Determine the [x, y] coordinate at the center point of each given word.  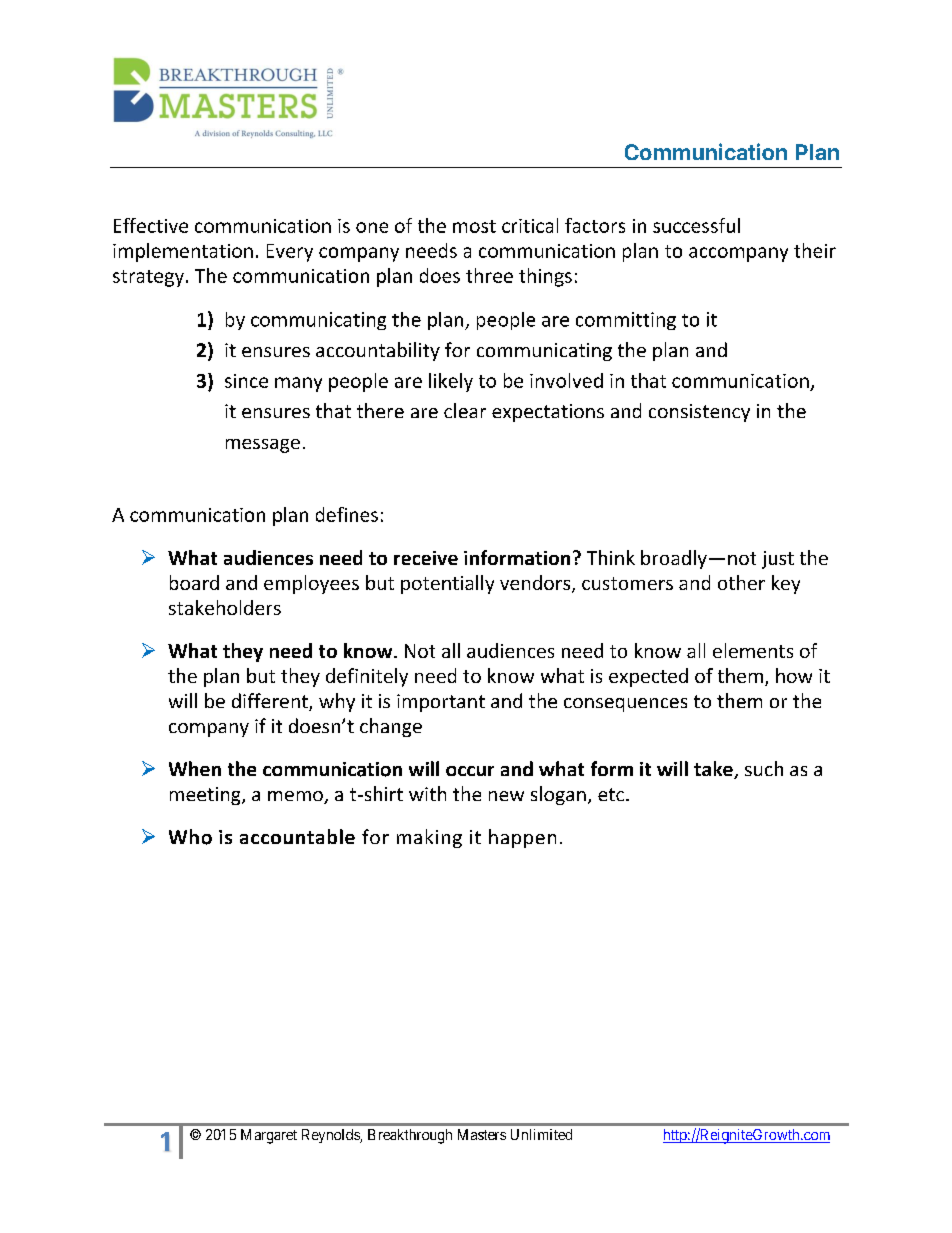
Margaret [269, 1136]
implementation [183, 252]
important [441, 703]
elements [753, 650]
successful [696, 225]
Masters [482, 1134]
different [271, 702]
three [489, 275]
